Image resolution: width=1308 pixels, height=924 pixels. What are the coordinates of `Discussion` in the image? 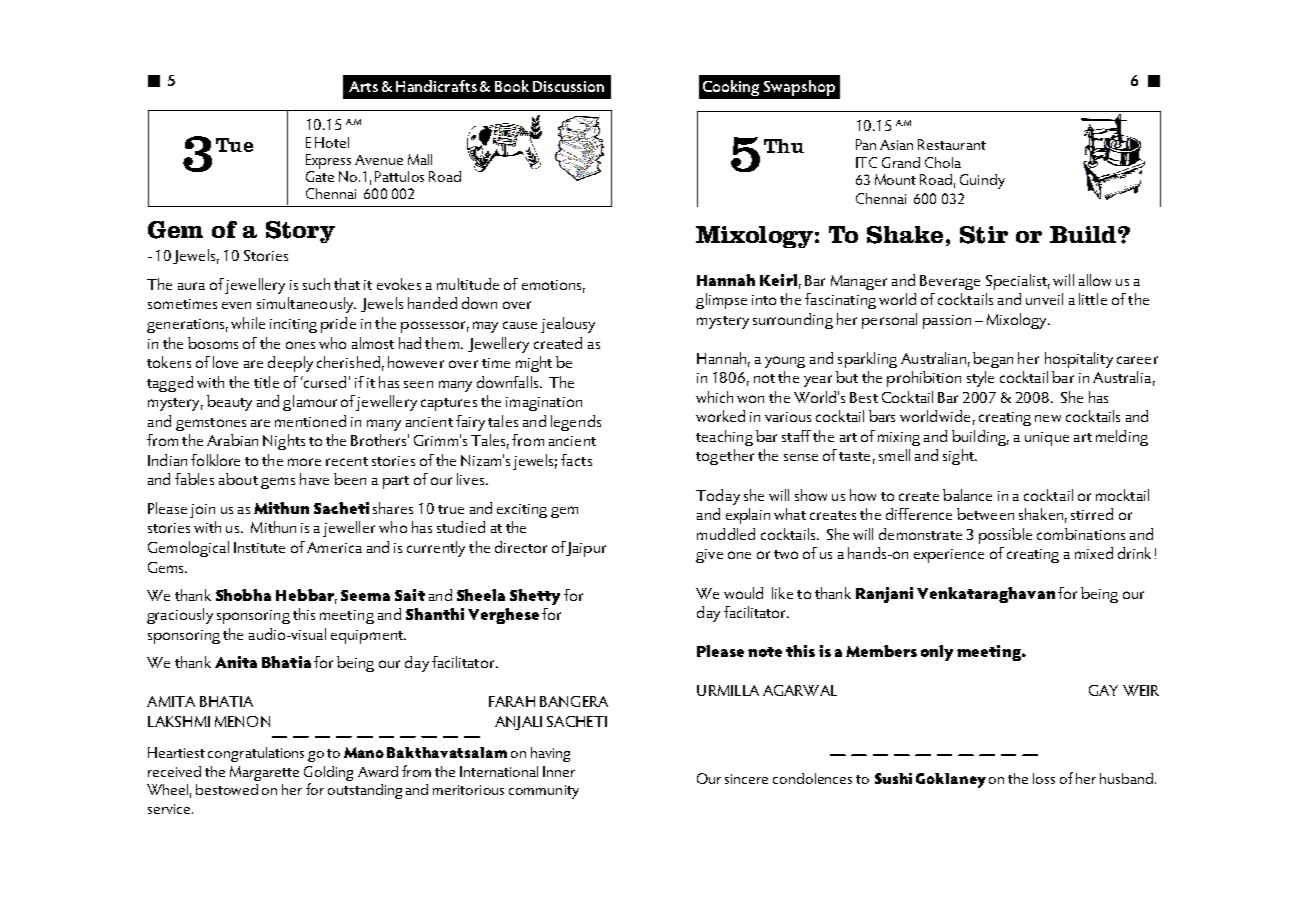 It's located at (568, 86).
